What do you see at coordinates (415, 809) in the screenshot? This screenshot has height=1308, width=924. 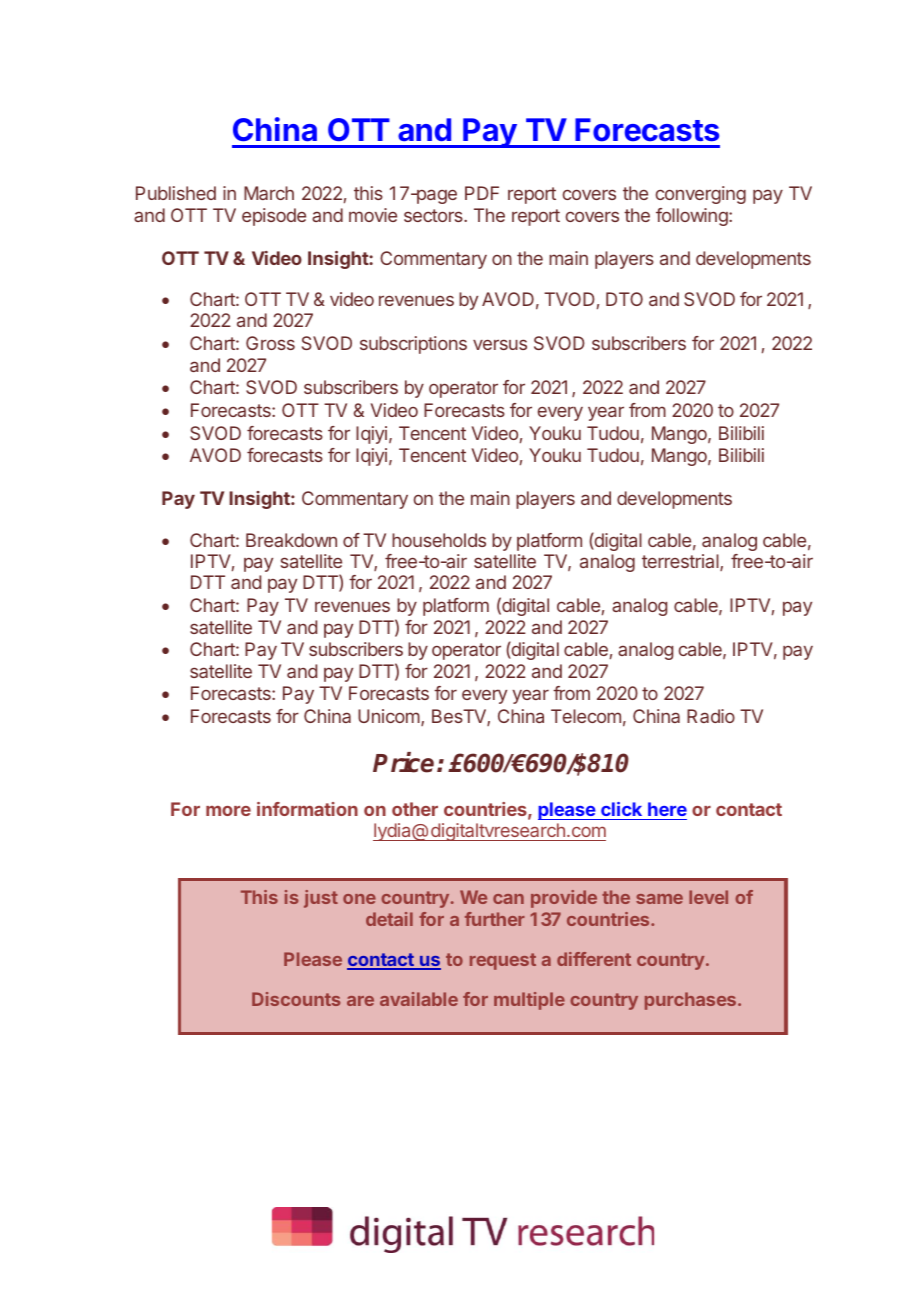 I see `other` at bounding box center [415, 809].
